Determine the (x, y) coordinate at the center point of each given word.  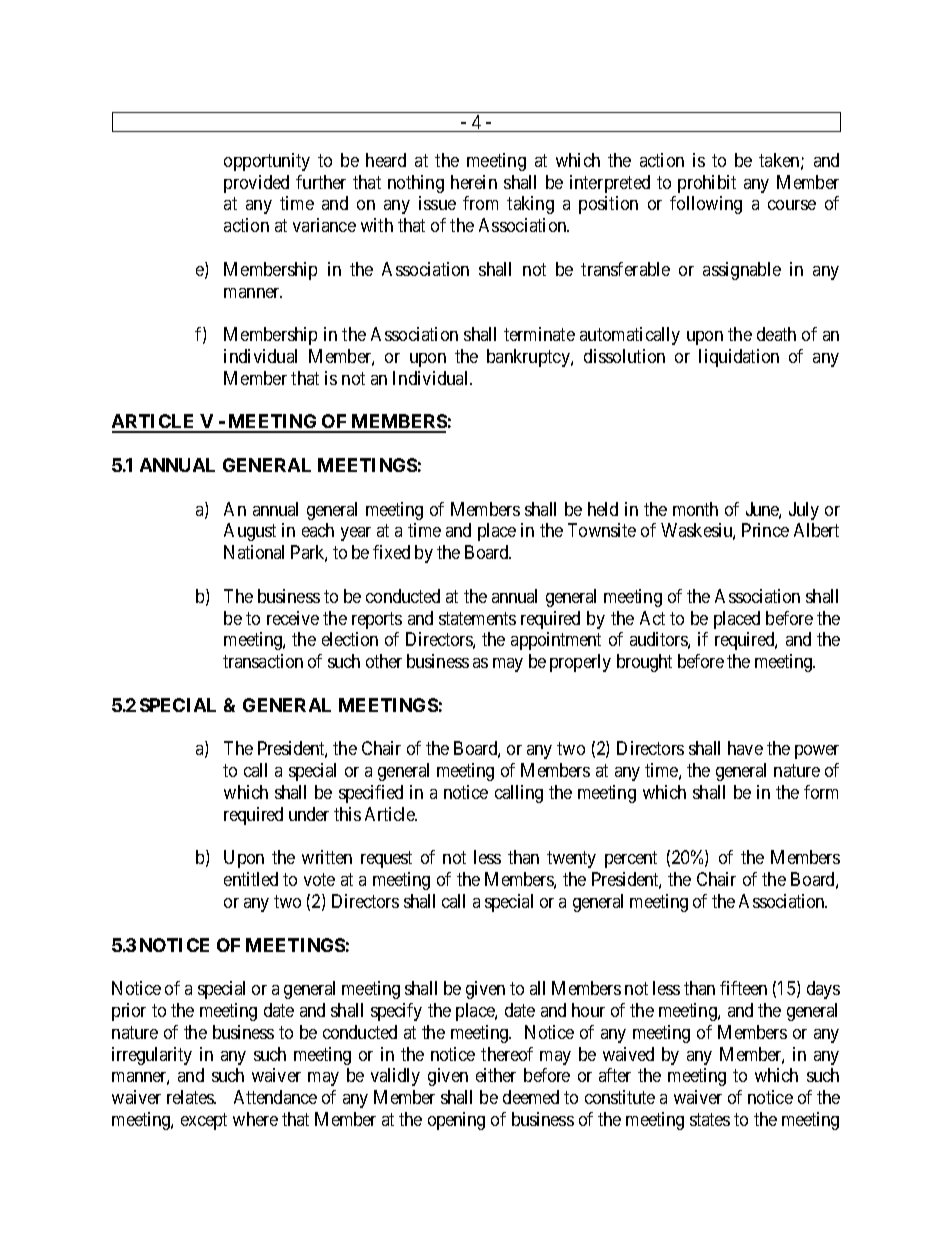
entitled (251, 879)
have (745, 748)
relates (191, 1097)
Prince (765, 530)
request (386, 860)
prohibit (707, 184)
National (254, 552)
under (309, 814)
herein (474, 182)
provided (256, 184)
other (384, 661)
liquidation (739, 358)
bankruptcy (529, 358)
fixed (391, 552)
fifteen (743, 988)
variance (324, 225)
